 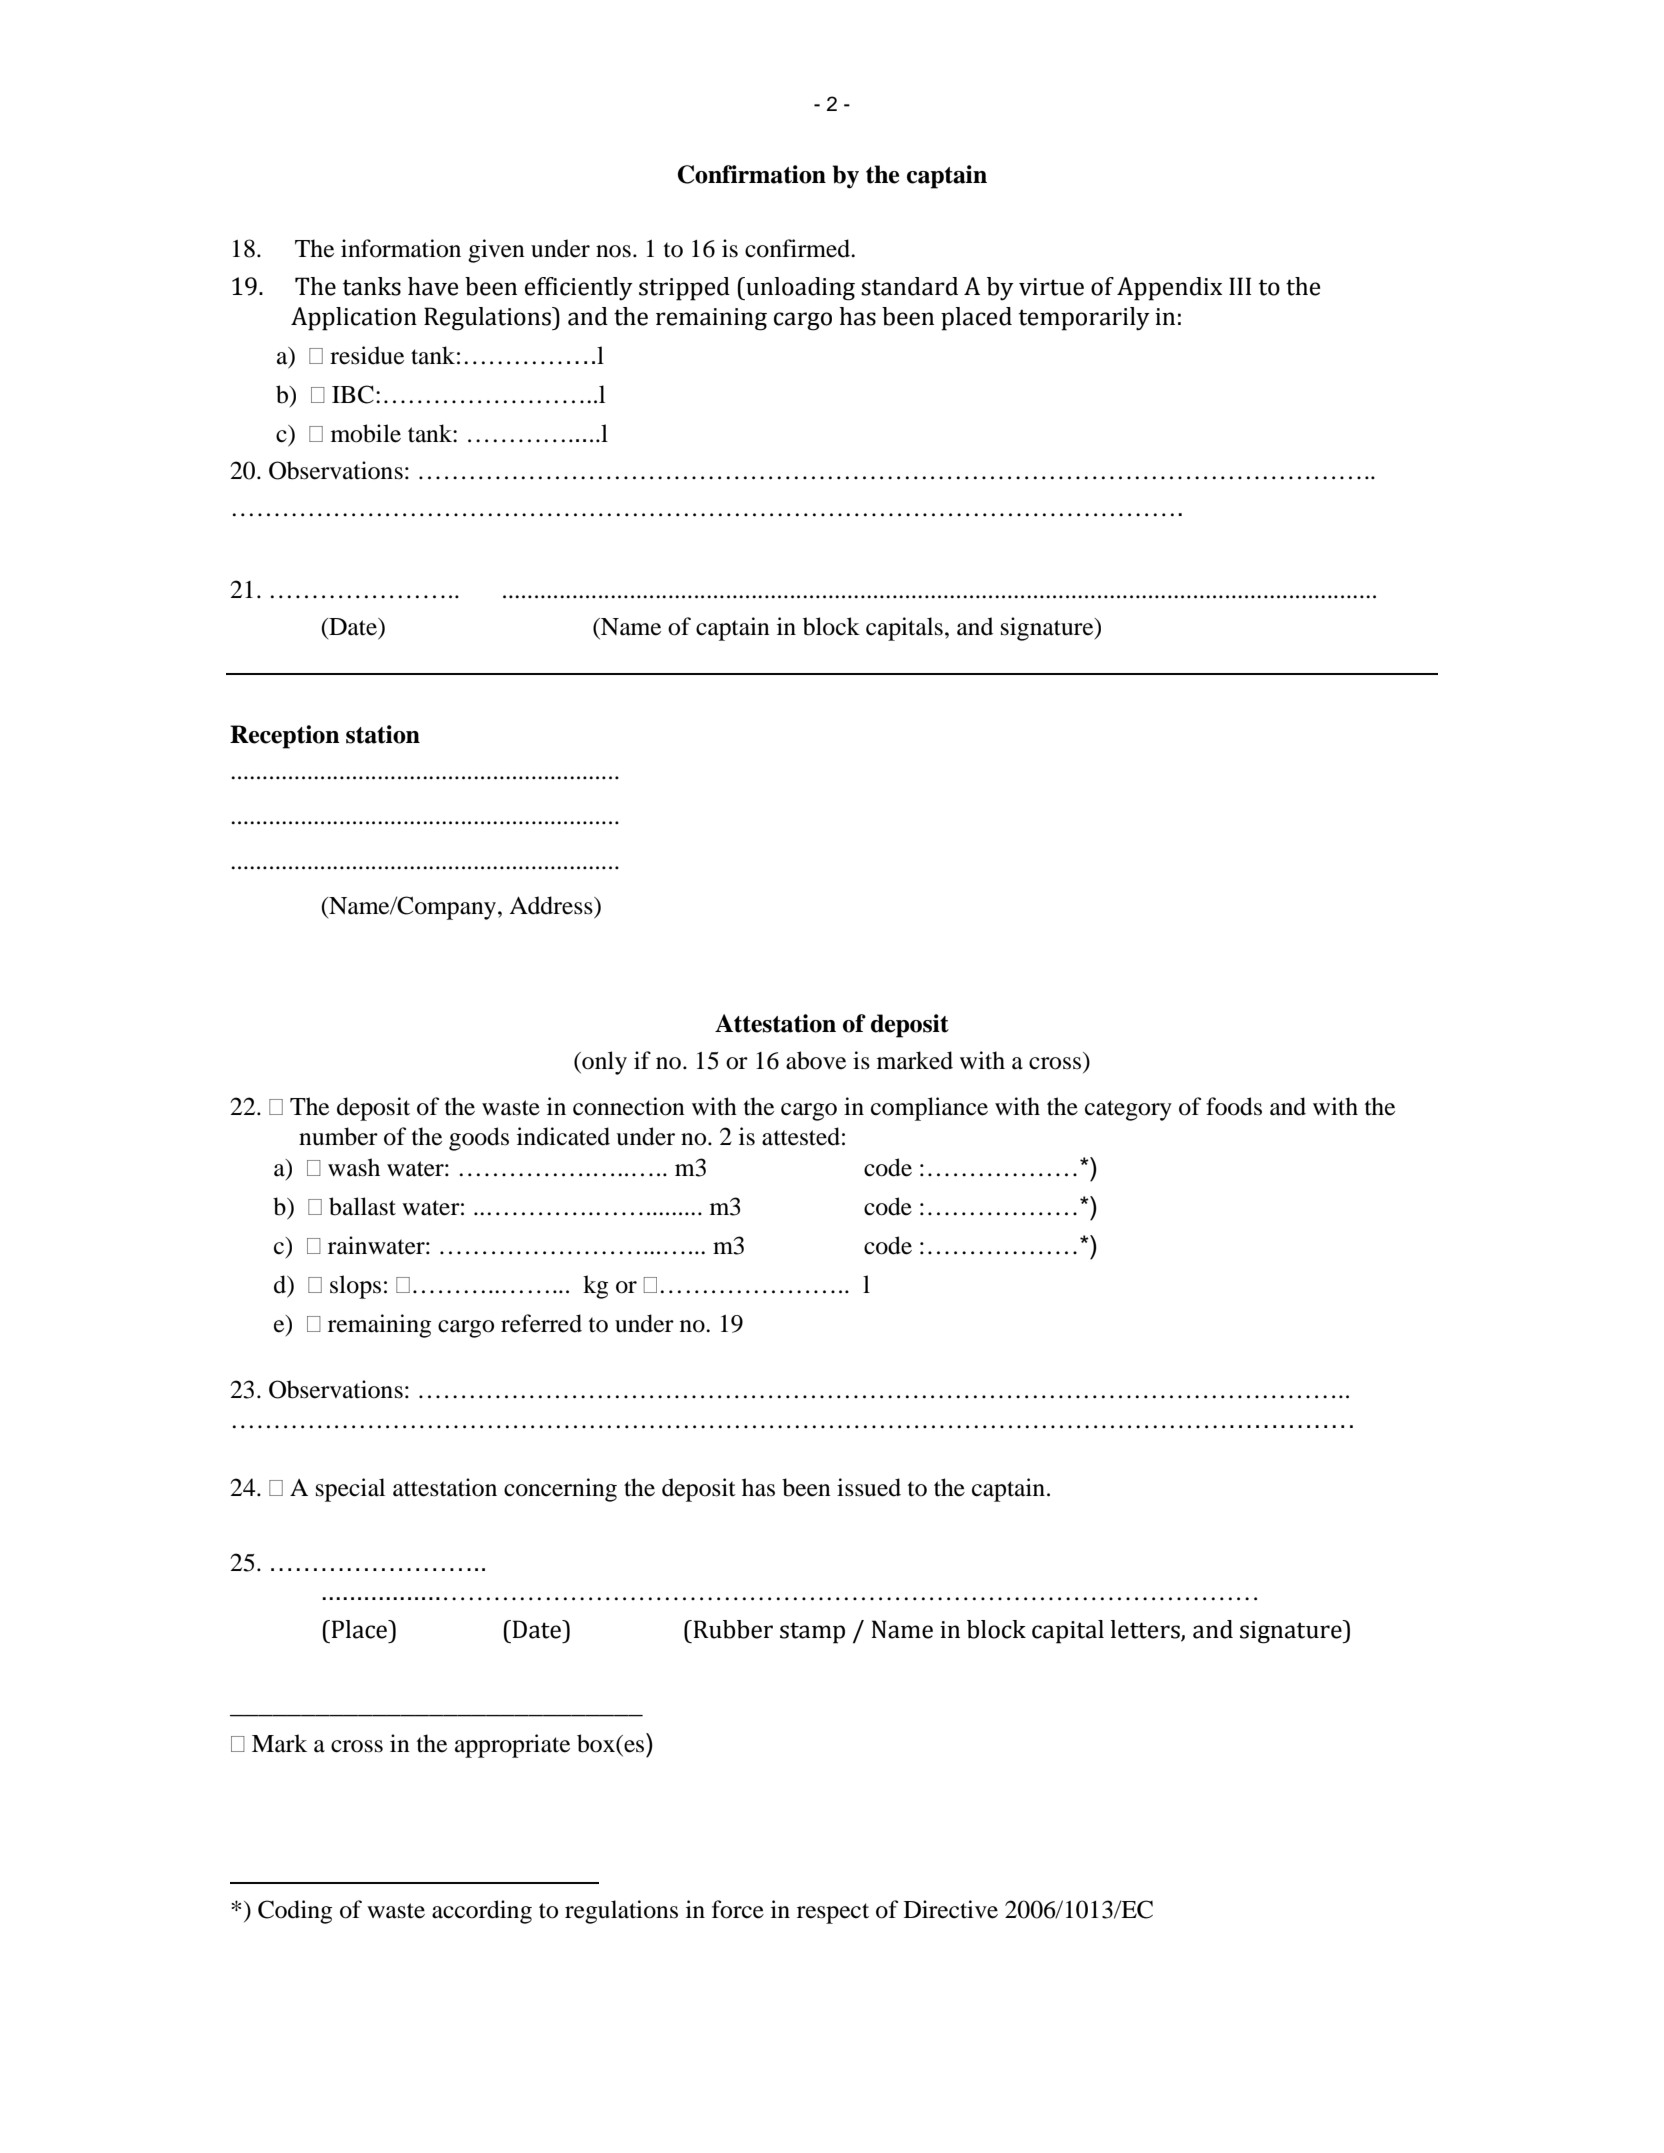 I want to click on unloading, so click(x=799, y=289).
